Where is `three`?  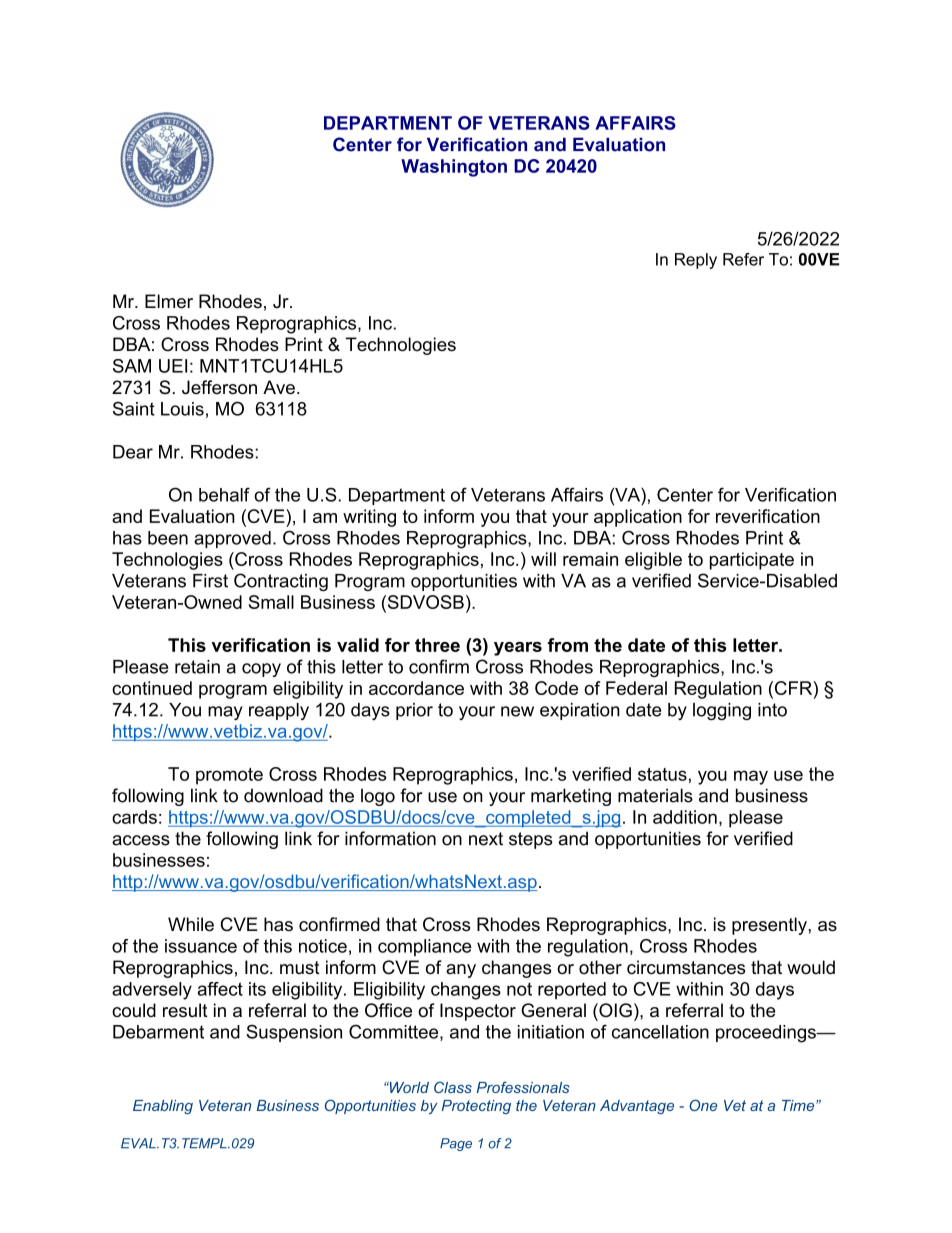 three is located at coordinates (437, 645).
